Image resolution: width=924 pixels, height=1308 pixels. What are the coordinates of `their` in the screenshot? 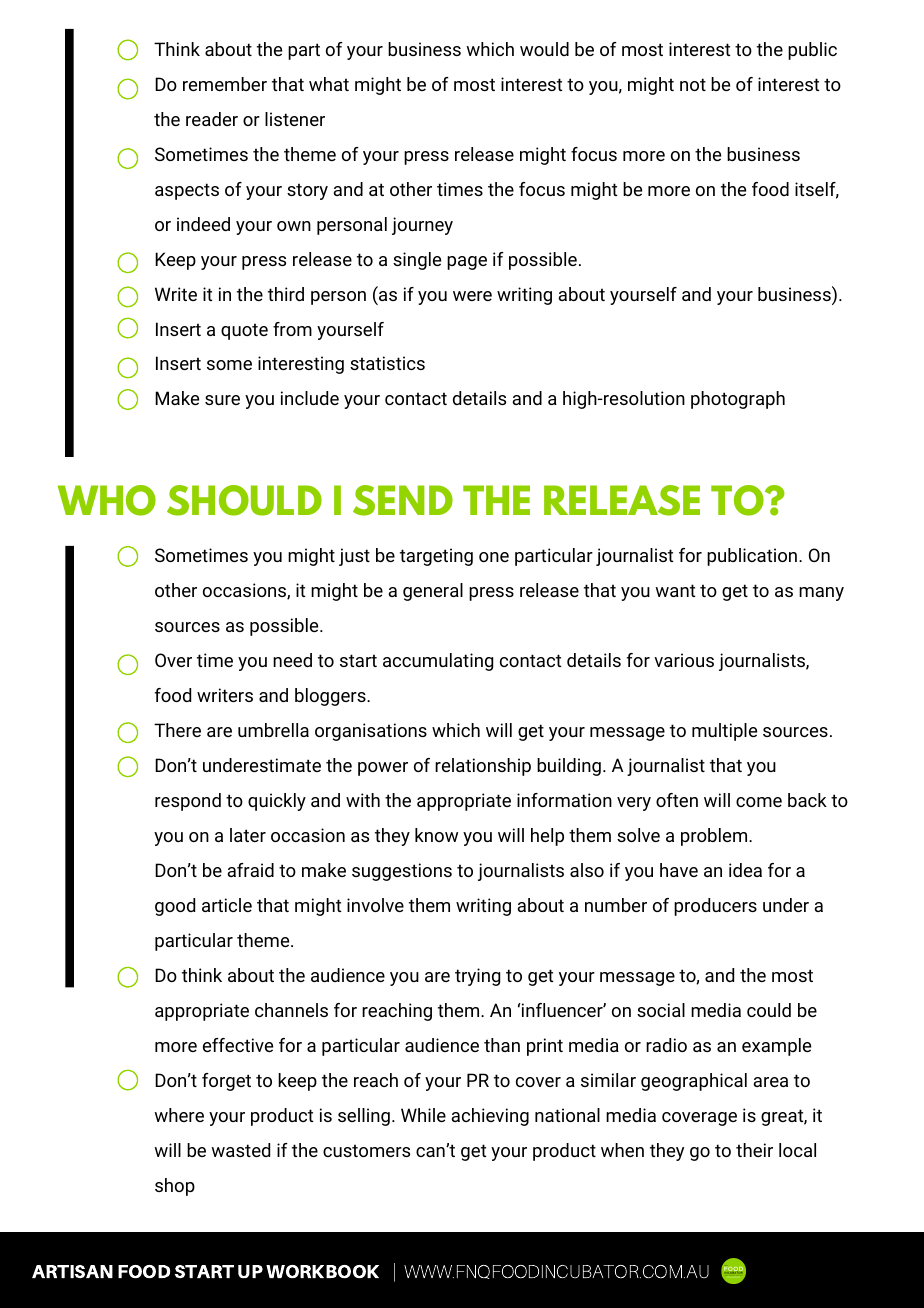 It's located at (754, 1150).
